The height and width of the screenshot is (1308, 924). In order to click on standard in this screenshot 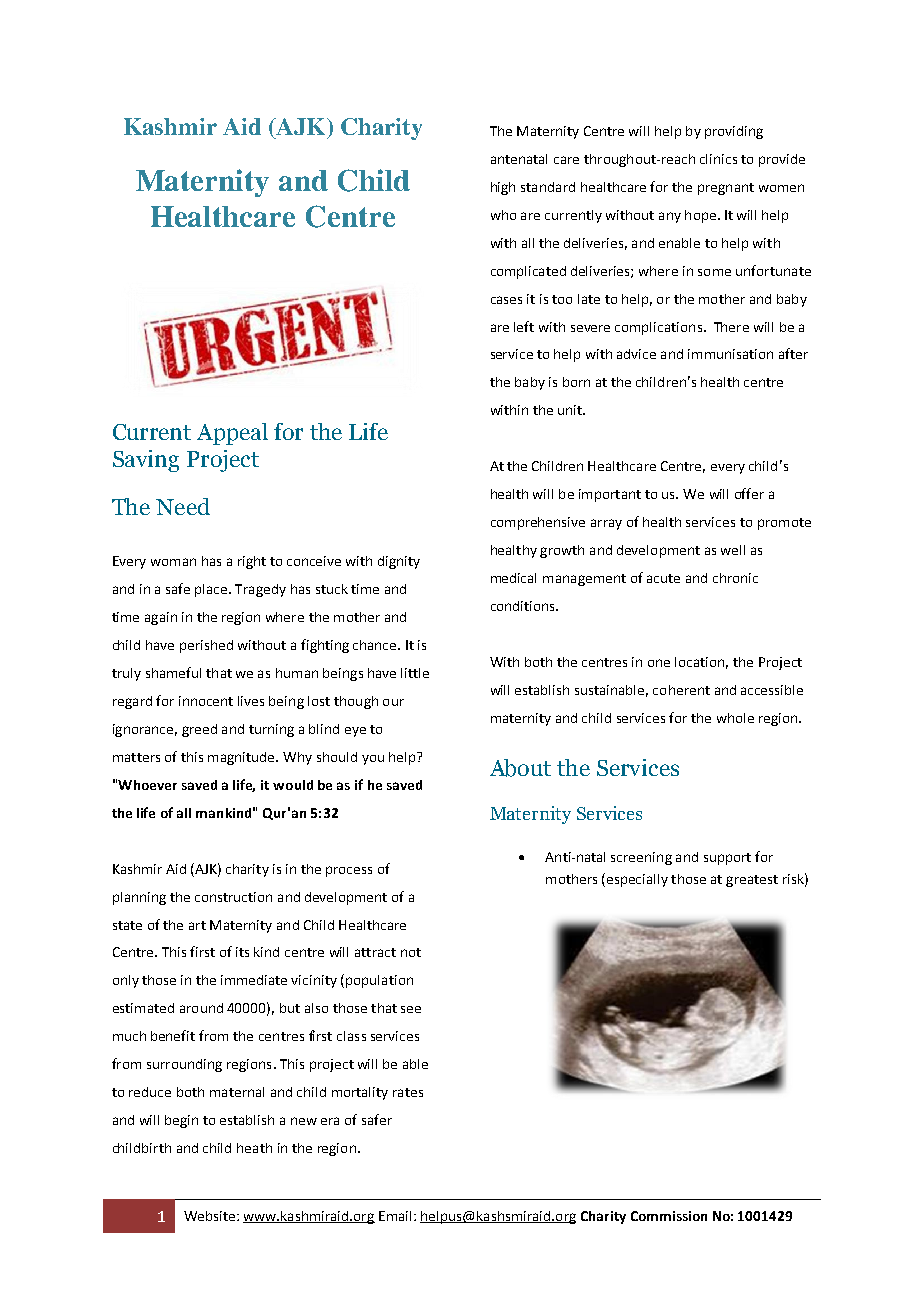, I will do `click(548, 187)`.
